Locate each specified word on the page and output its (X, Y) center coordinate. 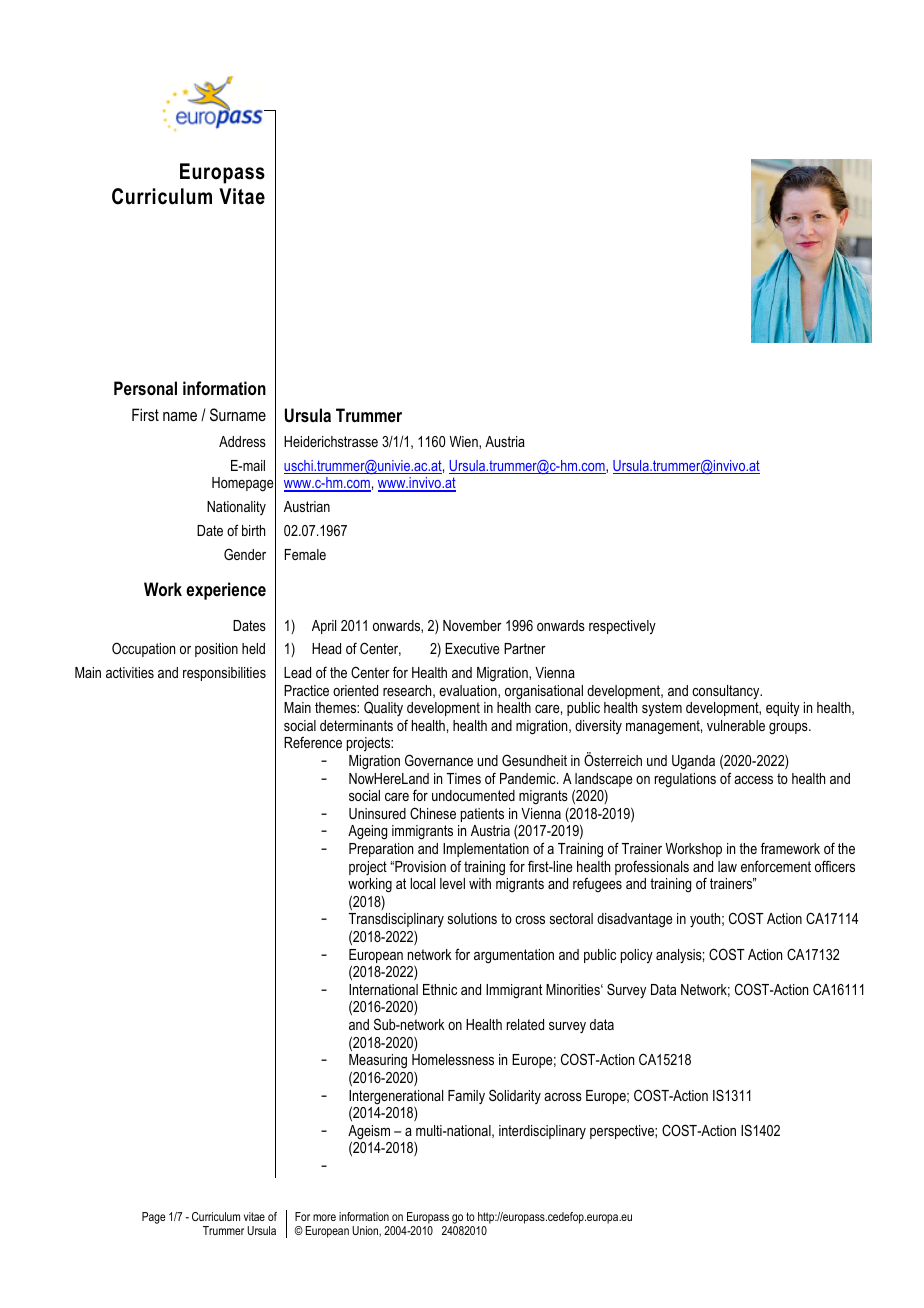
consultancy (727, 692)
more (324, 1217)
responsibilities (224, 674)
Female (305, 554)
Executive (472, 648)
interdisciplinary (542, 1132)
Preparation (381, 850)
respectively (622, 627)
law (727, 866)
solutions (472, 918)
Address (242, 441)
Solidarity (515, 1096)
